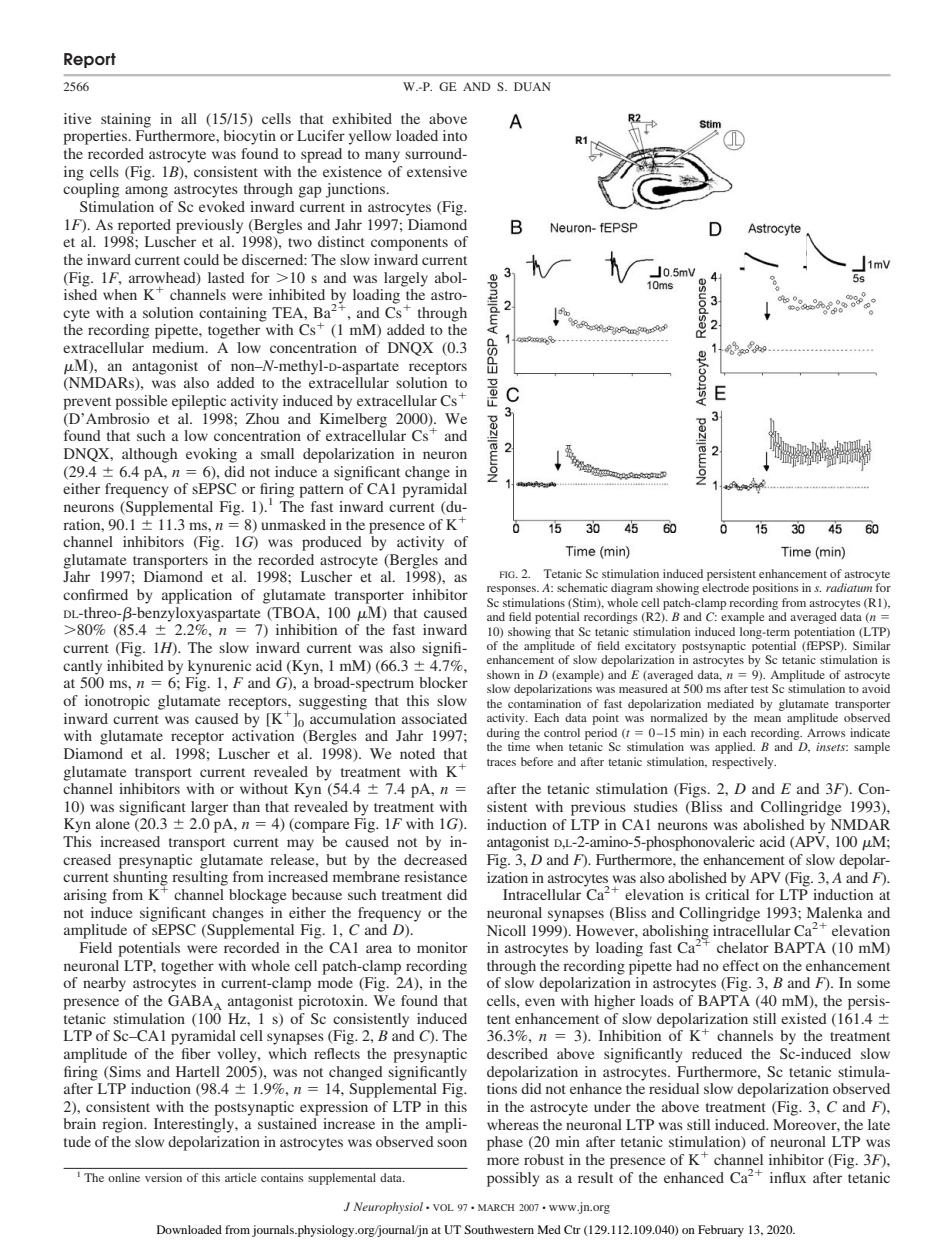 This document has height=1256, width=952. Describe the element at coordinates (117, 702) in the document. I see `ionotropic` at that location.
